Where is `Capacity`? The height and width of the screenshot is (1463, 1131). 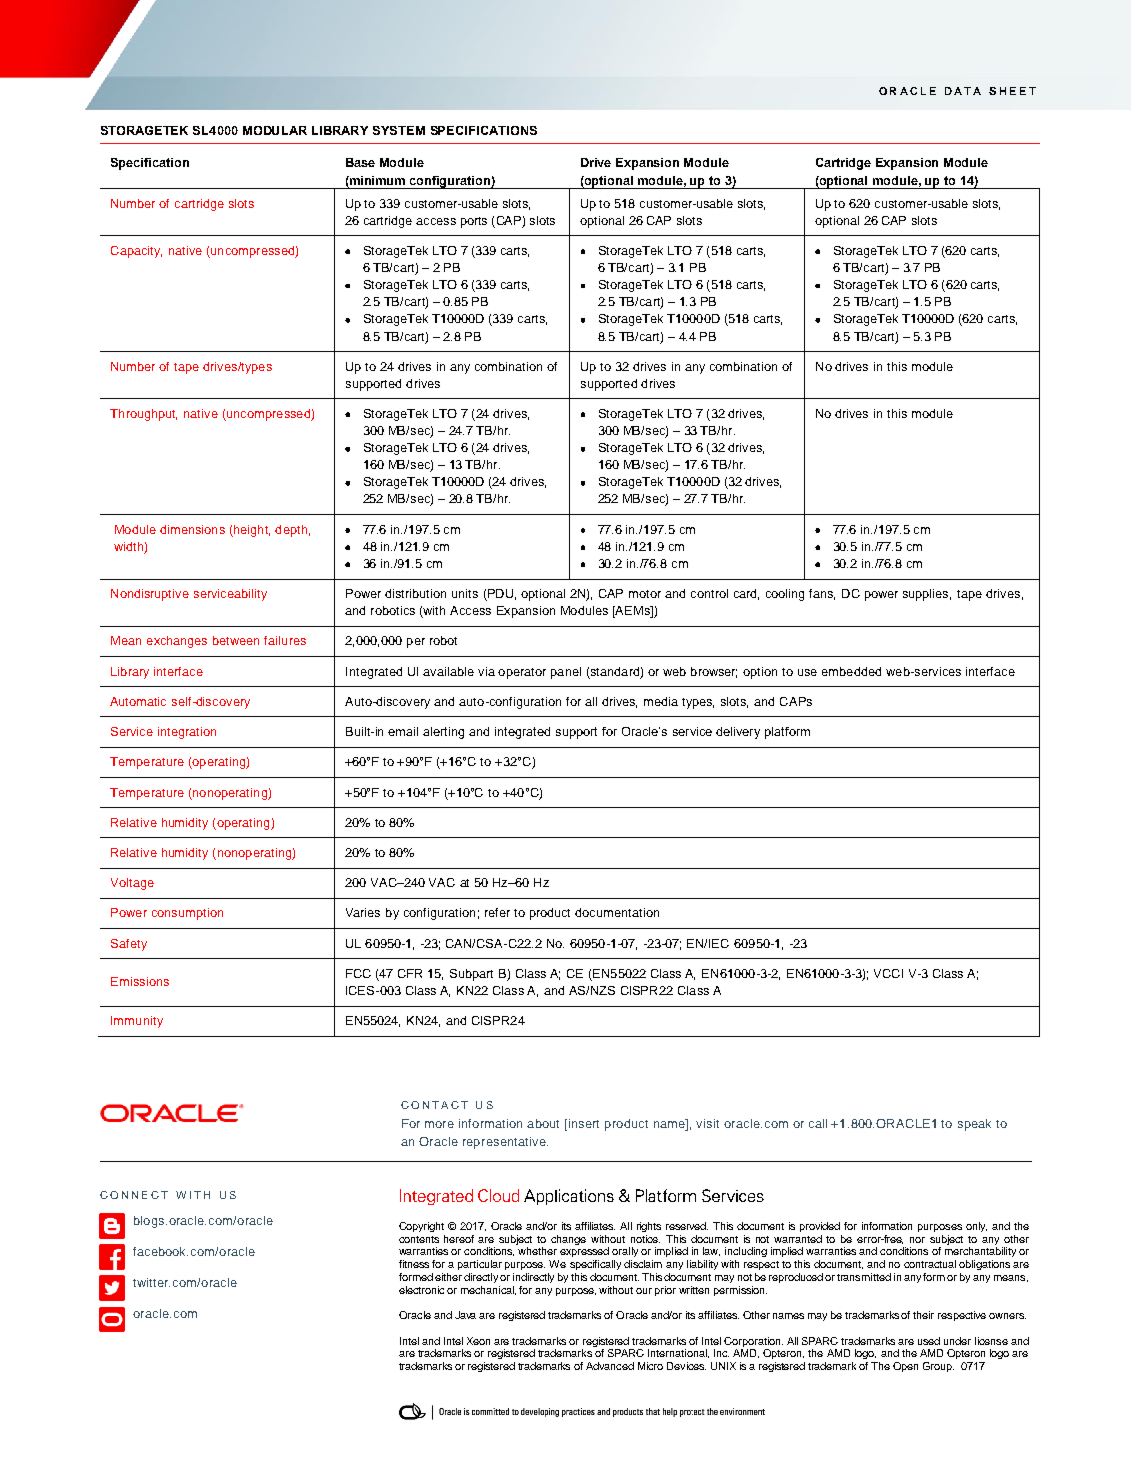 Capacity is located at coordinates (136, 252).
